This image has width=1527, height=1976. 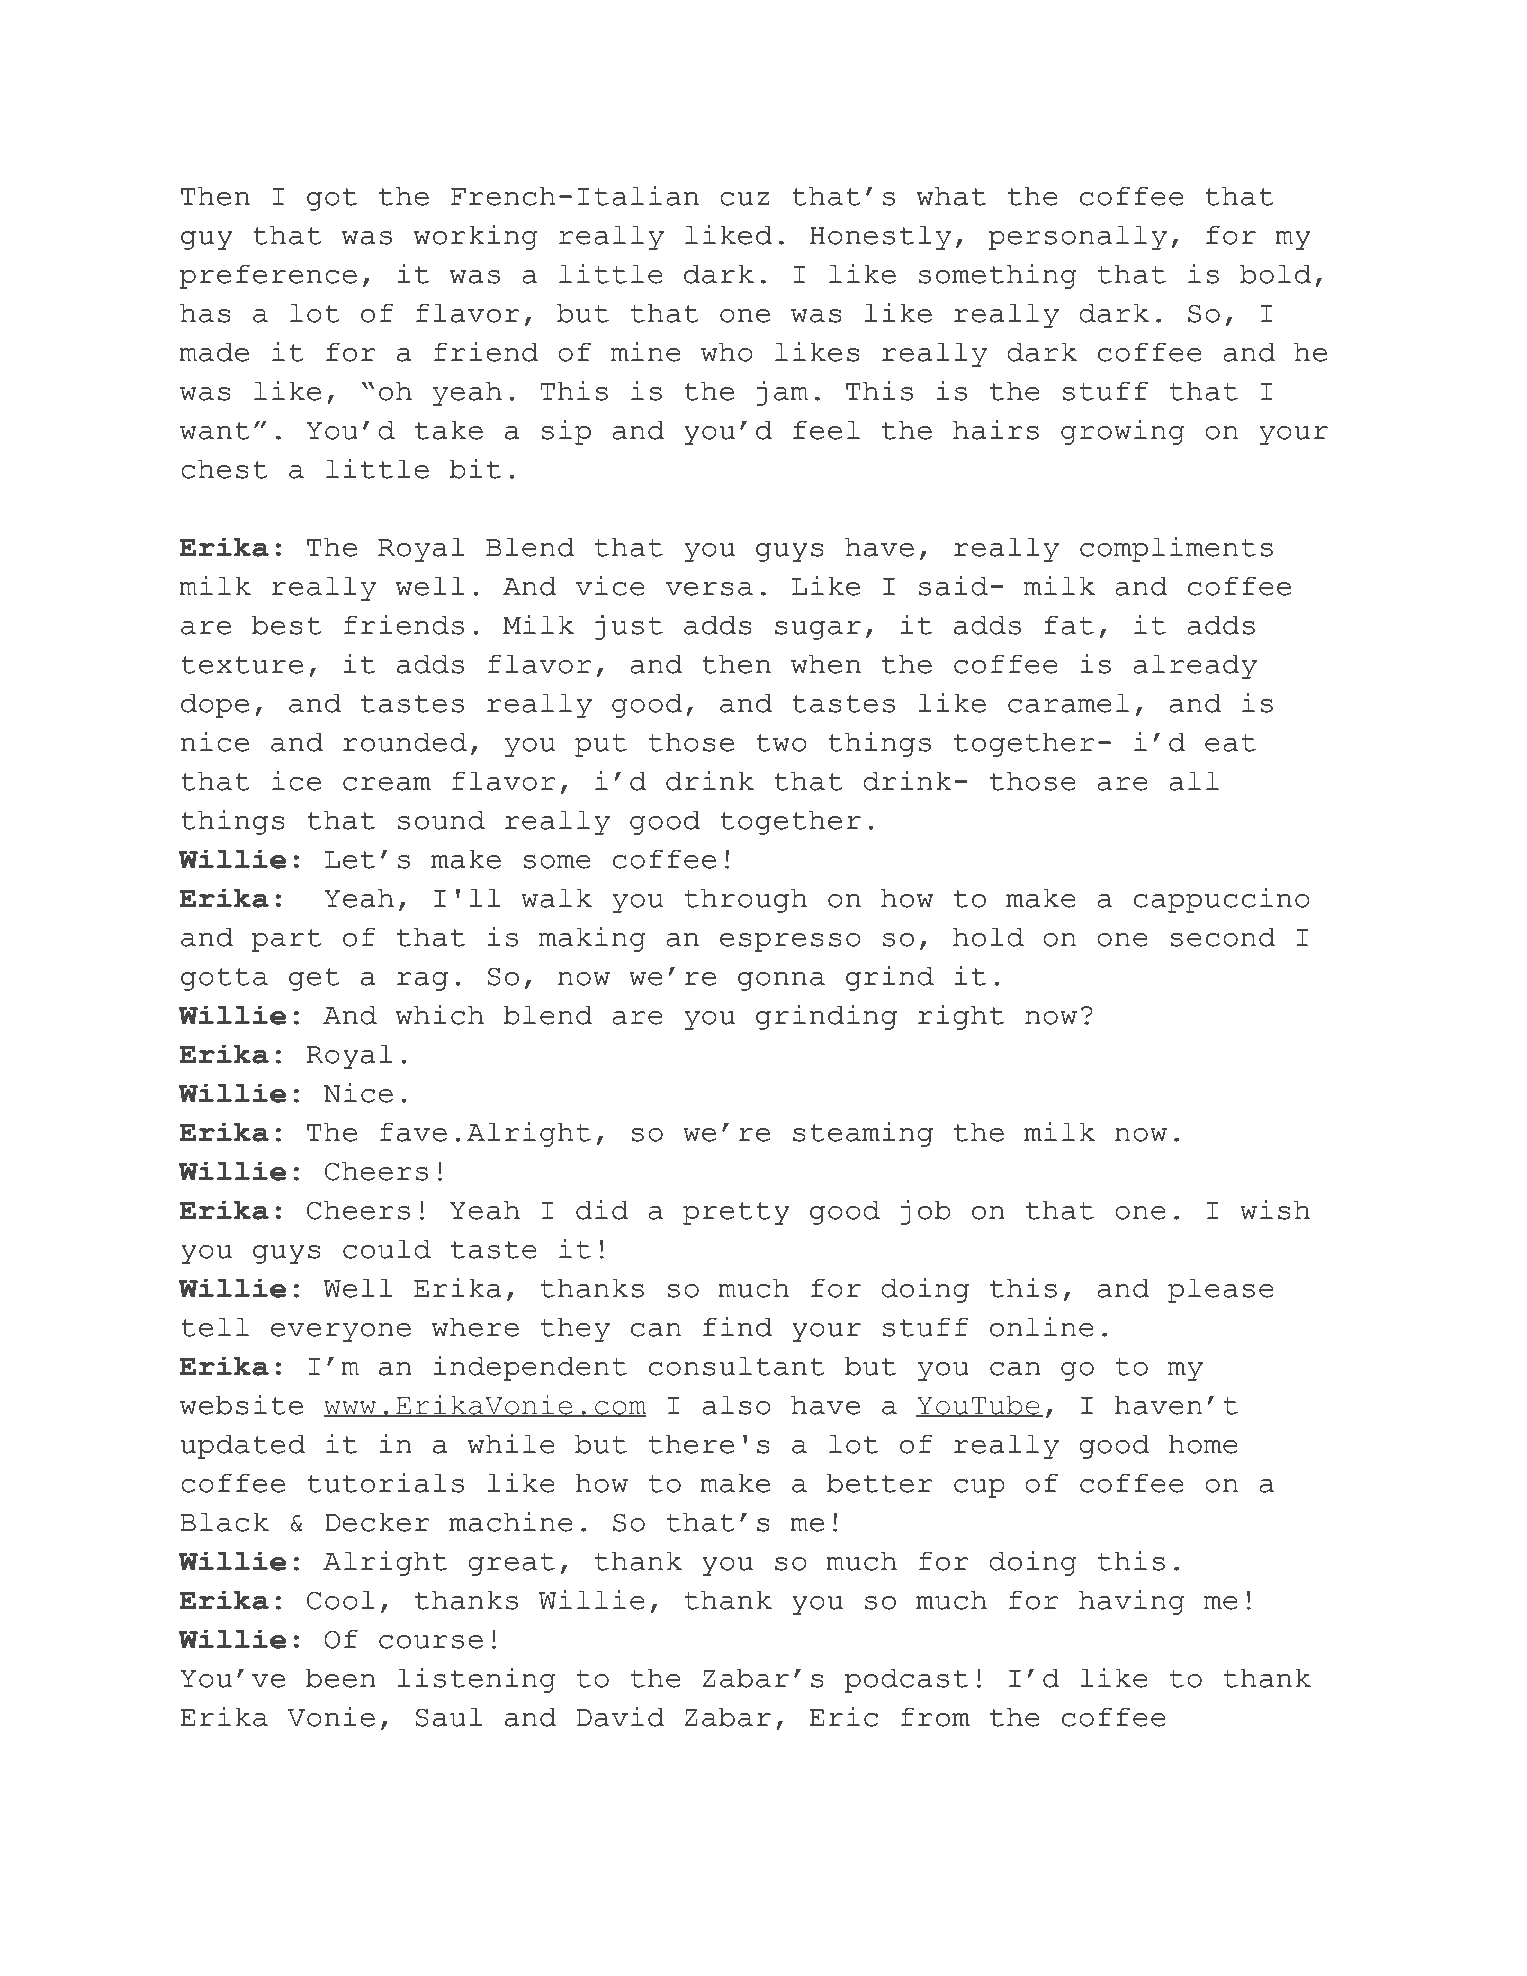 What do you see at coordinates (790, 942) in the image?
I see `espresso` at bounding box center [790, 942].
